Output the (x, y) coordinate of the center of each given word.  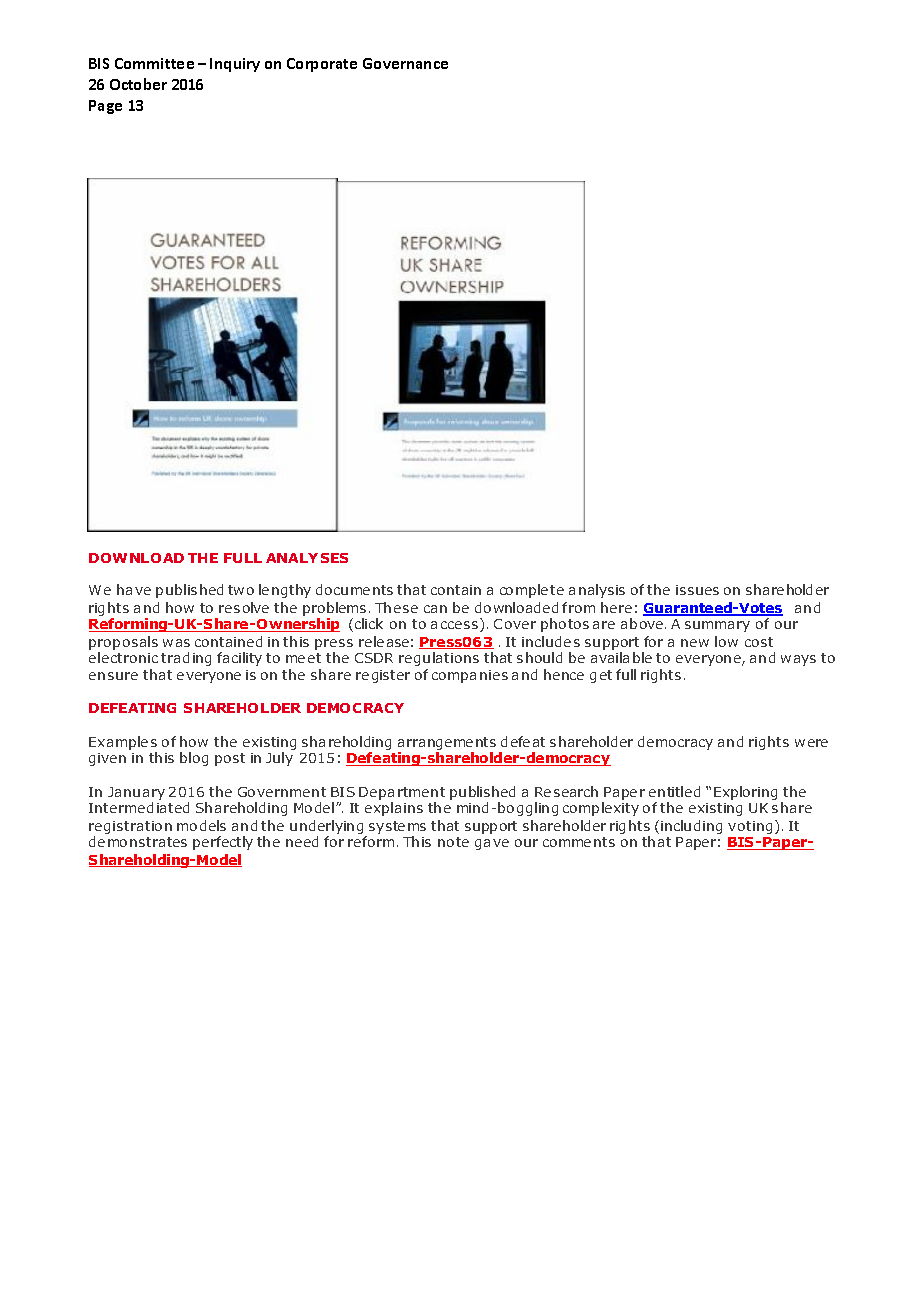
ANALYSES (307, 558)
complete (532, 591)
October (138, 84)
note (453, 842)
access (456, 626)
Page (105, 107)
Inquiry (235, 65)
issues (697, 590)
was (176, 643)
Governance (405, 63)
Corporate (322, 65)
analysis (597, 591)
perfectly (223, 843)
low (726, 641)
